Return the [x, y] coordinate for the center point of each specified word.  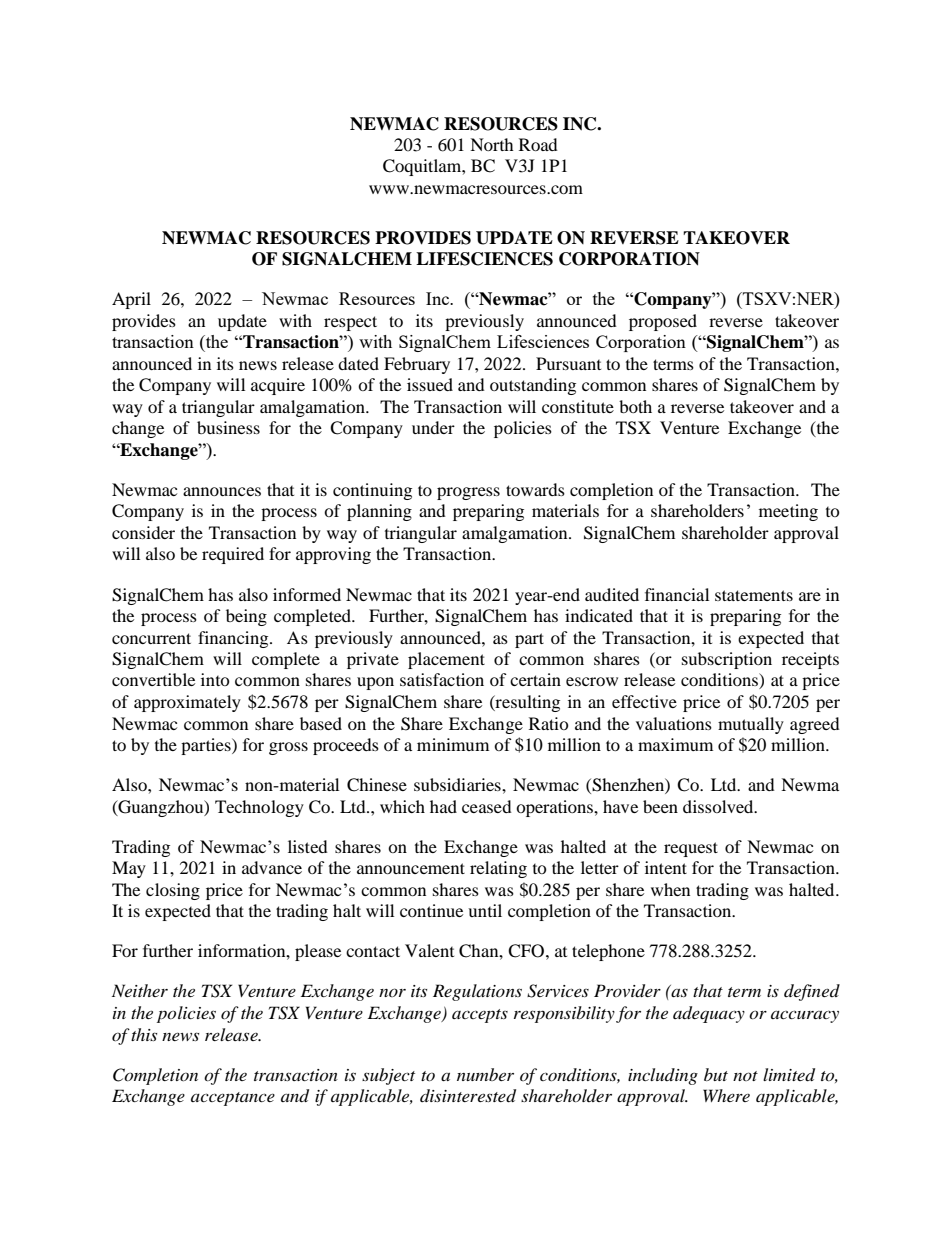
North [492, 144]
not [745, 1076]
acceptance [233, 1099]
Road [538, 144]
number [485, 1074]
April [131, 300]
